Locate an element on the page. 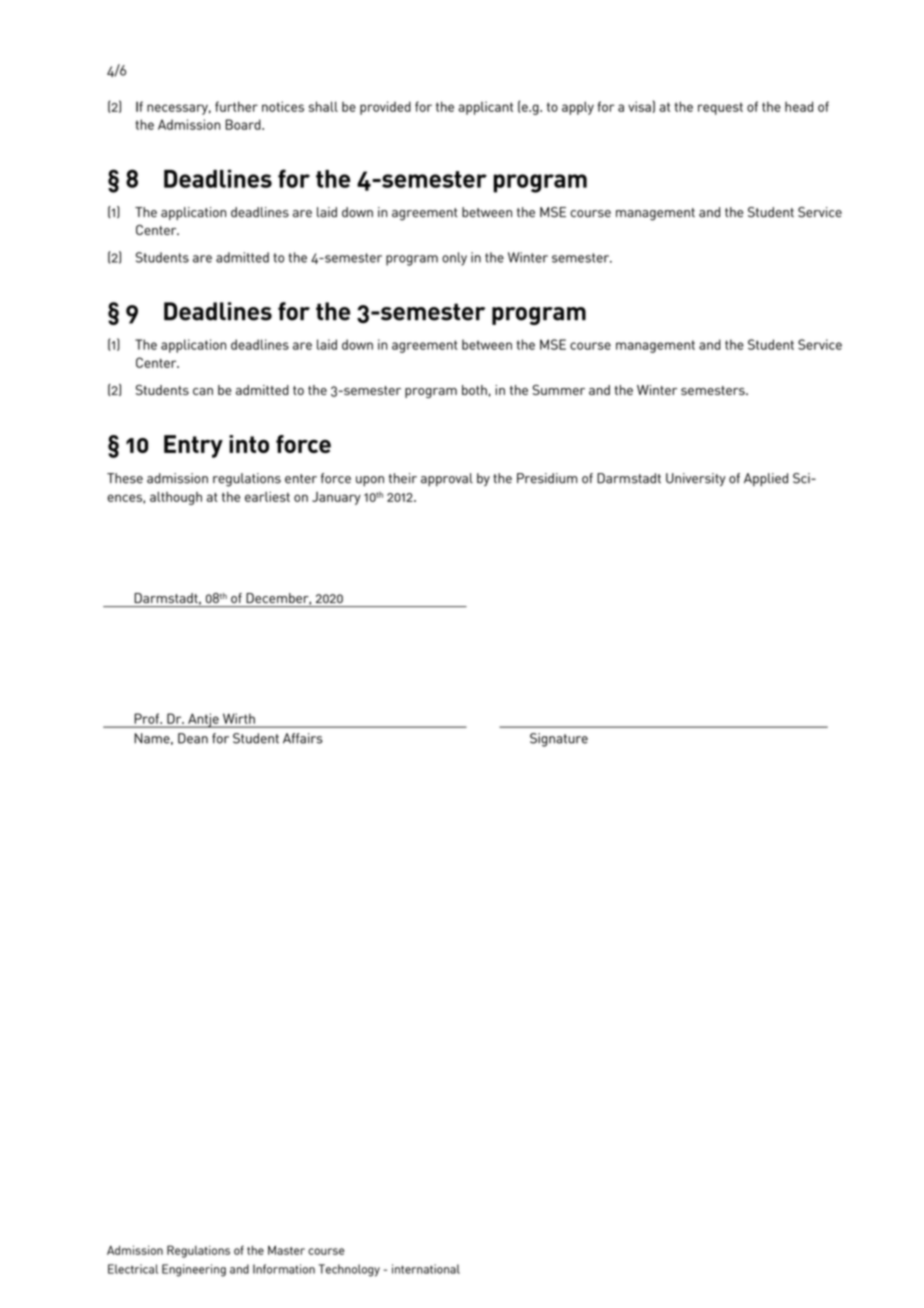 The width and height of the document is (924, 1308). Antje is located at coordinates (203, 720).
